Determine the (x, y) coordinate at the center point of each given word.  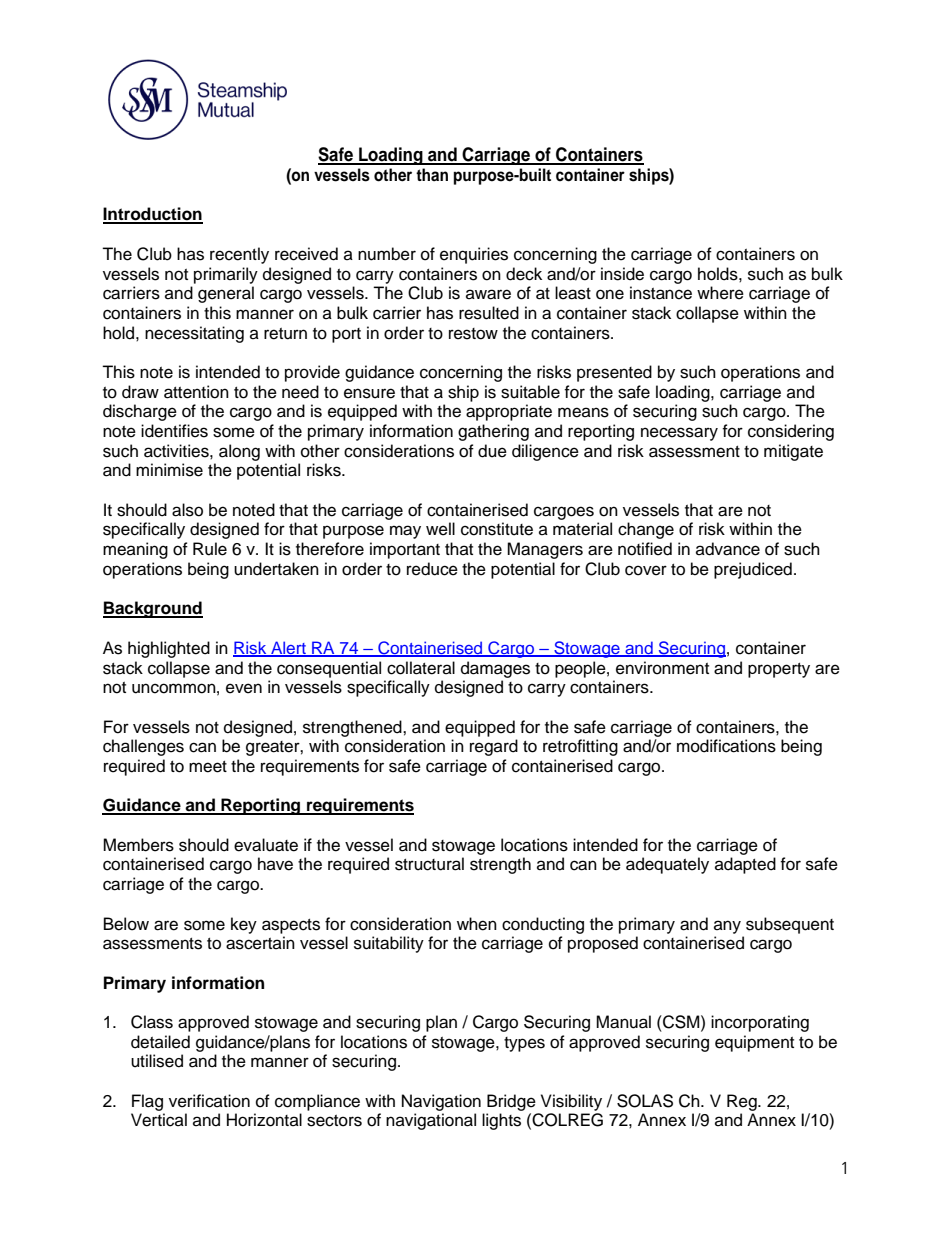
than (432, 174)
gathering (493, 432)
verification (209, 1101)
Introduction (153, 215)
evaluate (266, 845)
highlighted (169, 649)
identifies (174, 431)
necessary (679, 434)
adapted (745, 865)
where (720, 293)
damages (495, 669)
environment (662, 668)
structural (429, 864)
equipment (754, 1043)
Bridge (511, 1102)
